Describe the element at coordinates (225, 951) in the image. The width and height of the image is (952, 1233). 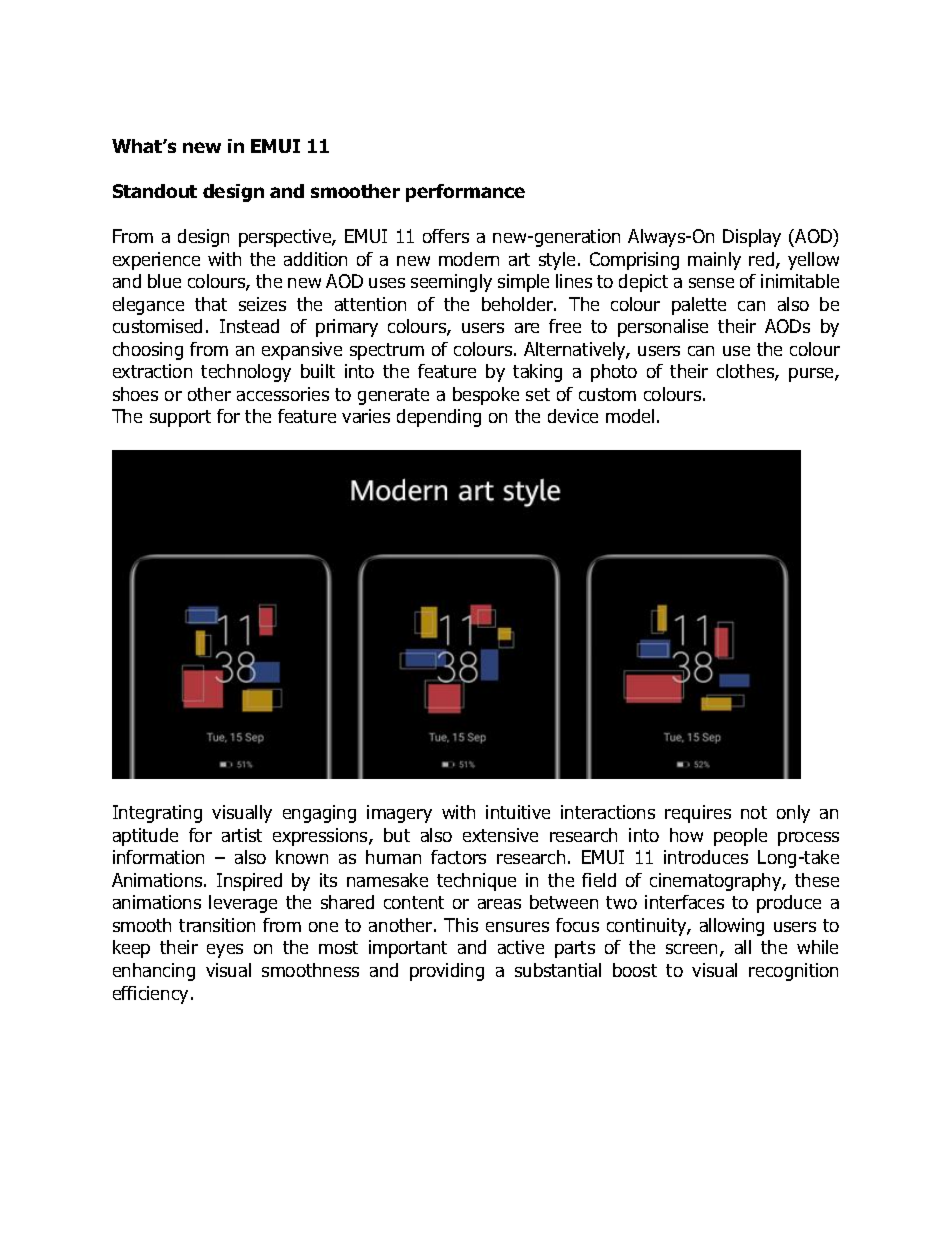
I see `eyes` at that location.
